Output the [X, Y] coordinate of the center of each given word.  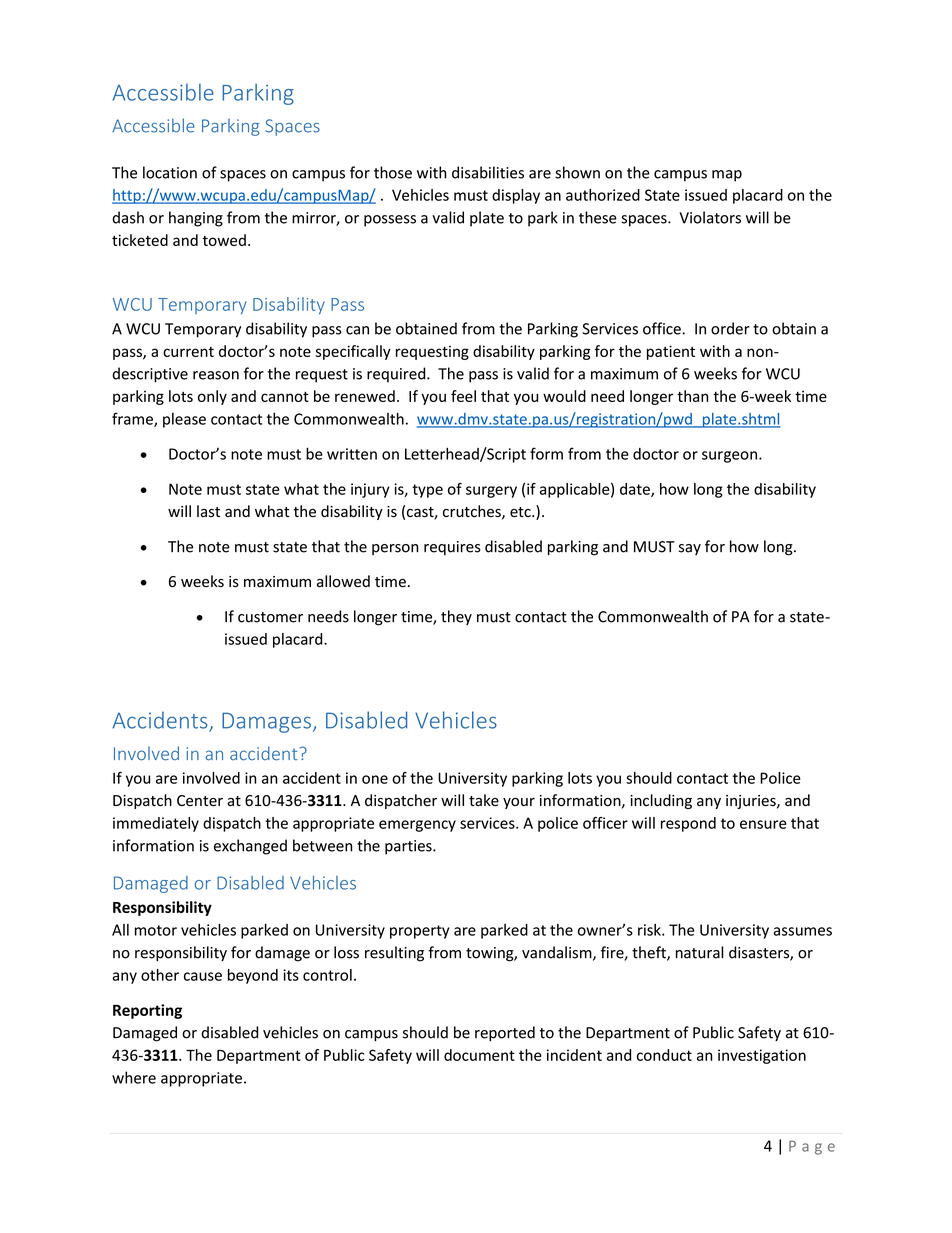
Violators [710, 217]
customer [270, 617]
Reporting [147, 1011]
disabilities [488, 172]
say [690, 549]
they [456, 617]
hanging [196, 219]
